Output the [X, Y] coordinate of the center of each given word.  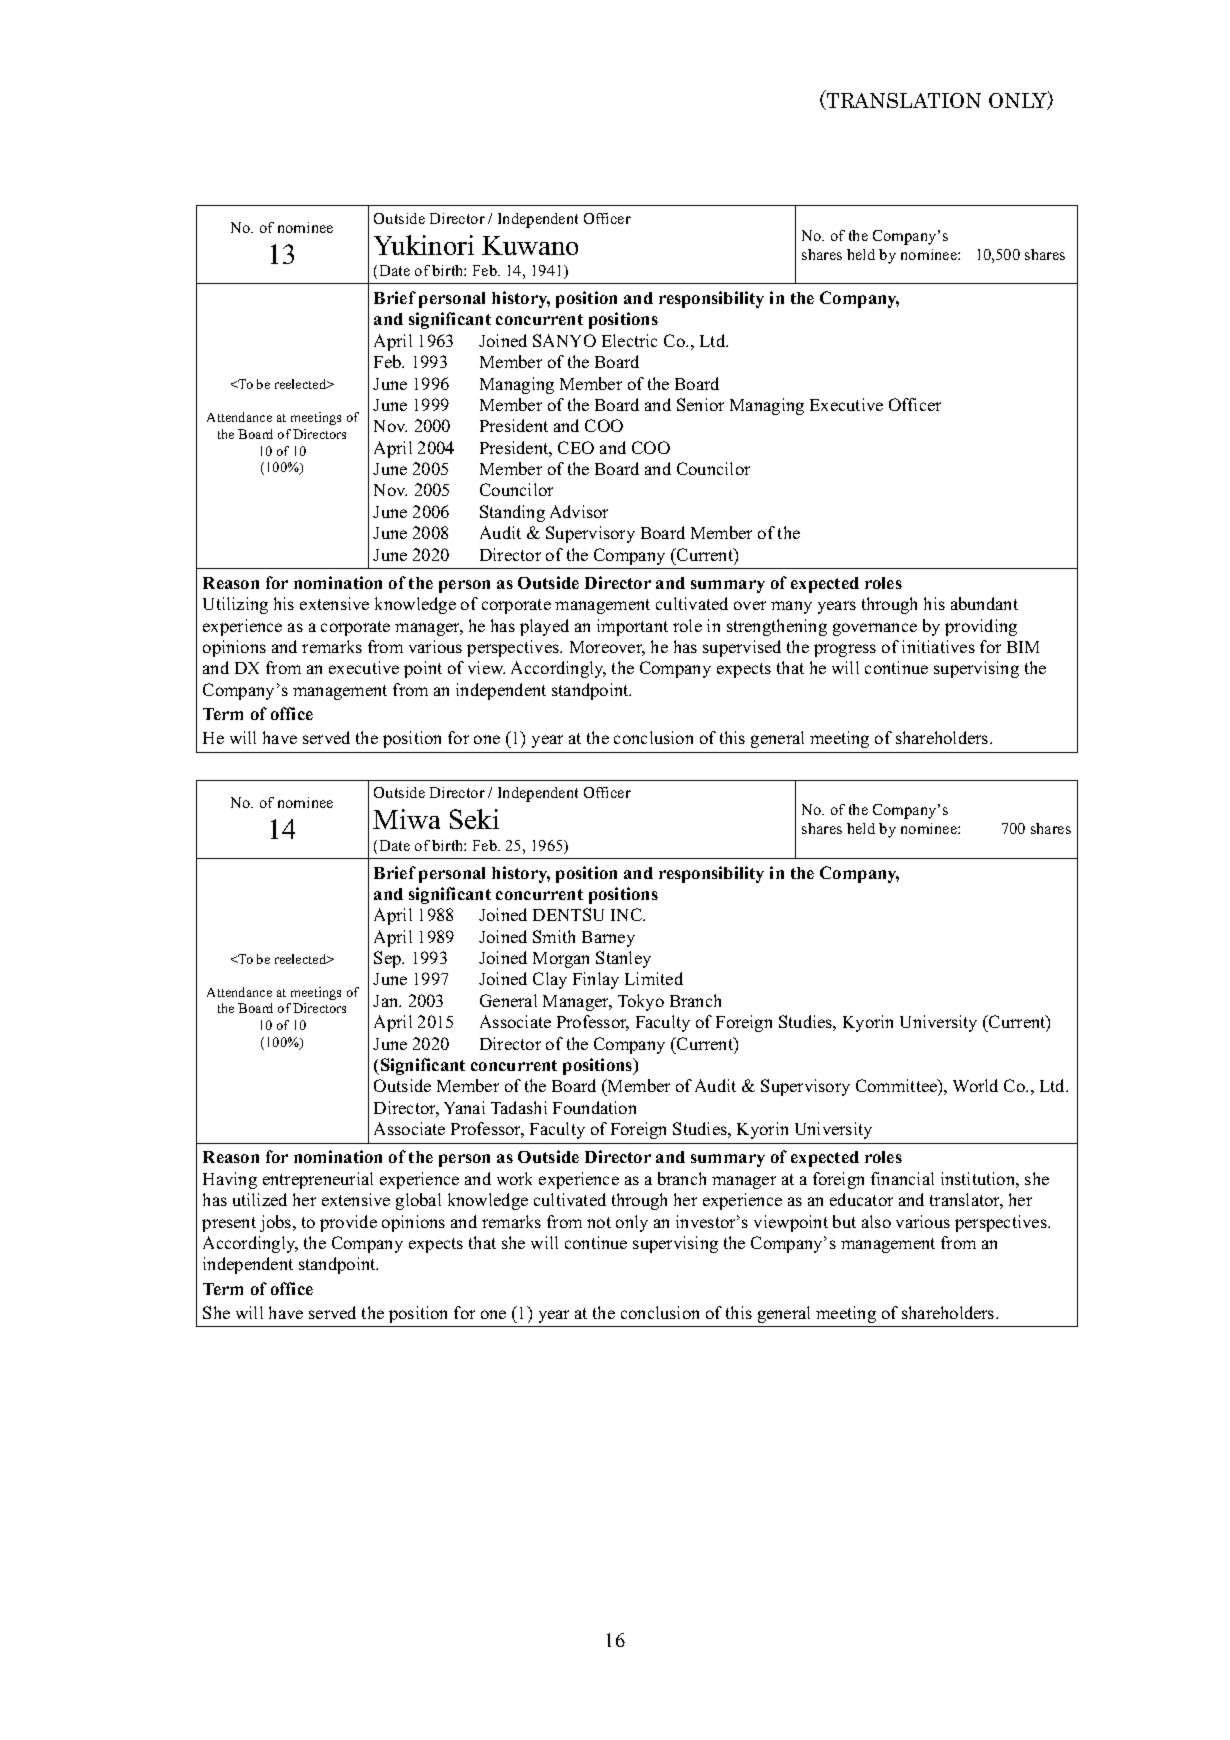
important [632, 627]
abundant [984, 603]
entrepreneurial [318, 1180]
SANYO [564, 340]
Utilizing [235, 605]
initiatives [938, 646]
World [975, 1085]
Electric [629, 340]
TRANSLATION [902, 100]
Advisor [579, 511]
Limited [654, 978]
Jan [387, 1001]
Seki [474, 819]
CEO [576, 447]
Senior [700, 404]
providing [981, 627]
